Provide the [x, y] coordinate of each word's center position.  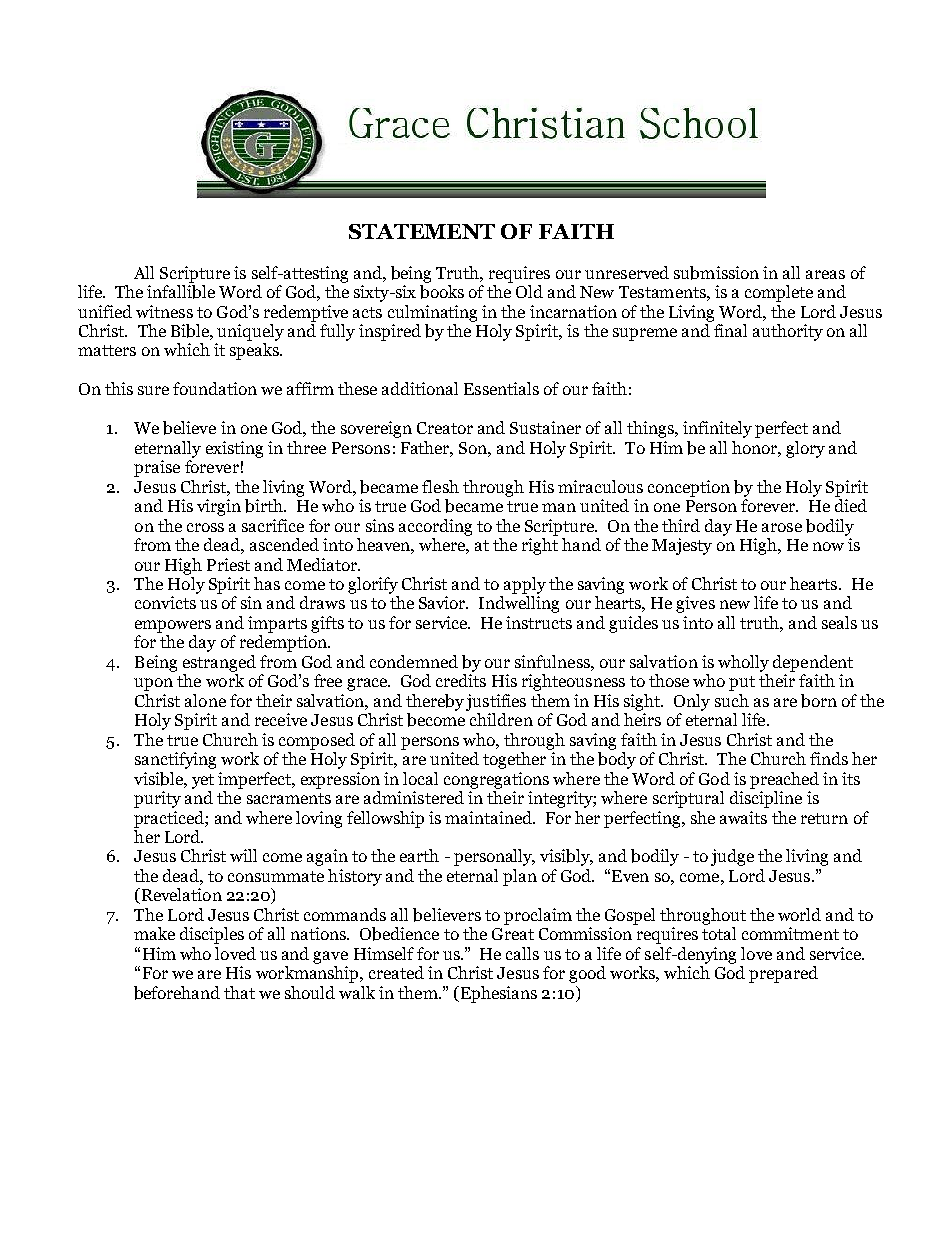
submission [716, 273]
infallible [181, 292]
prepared [783, 974]
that [239, 992]
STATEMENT [422, 231]
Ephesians [497, 994]
